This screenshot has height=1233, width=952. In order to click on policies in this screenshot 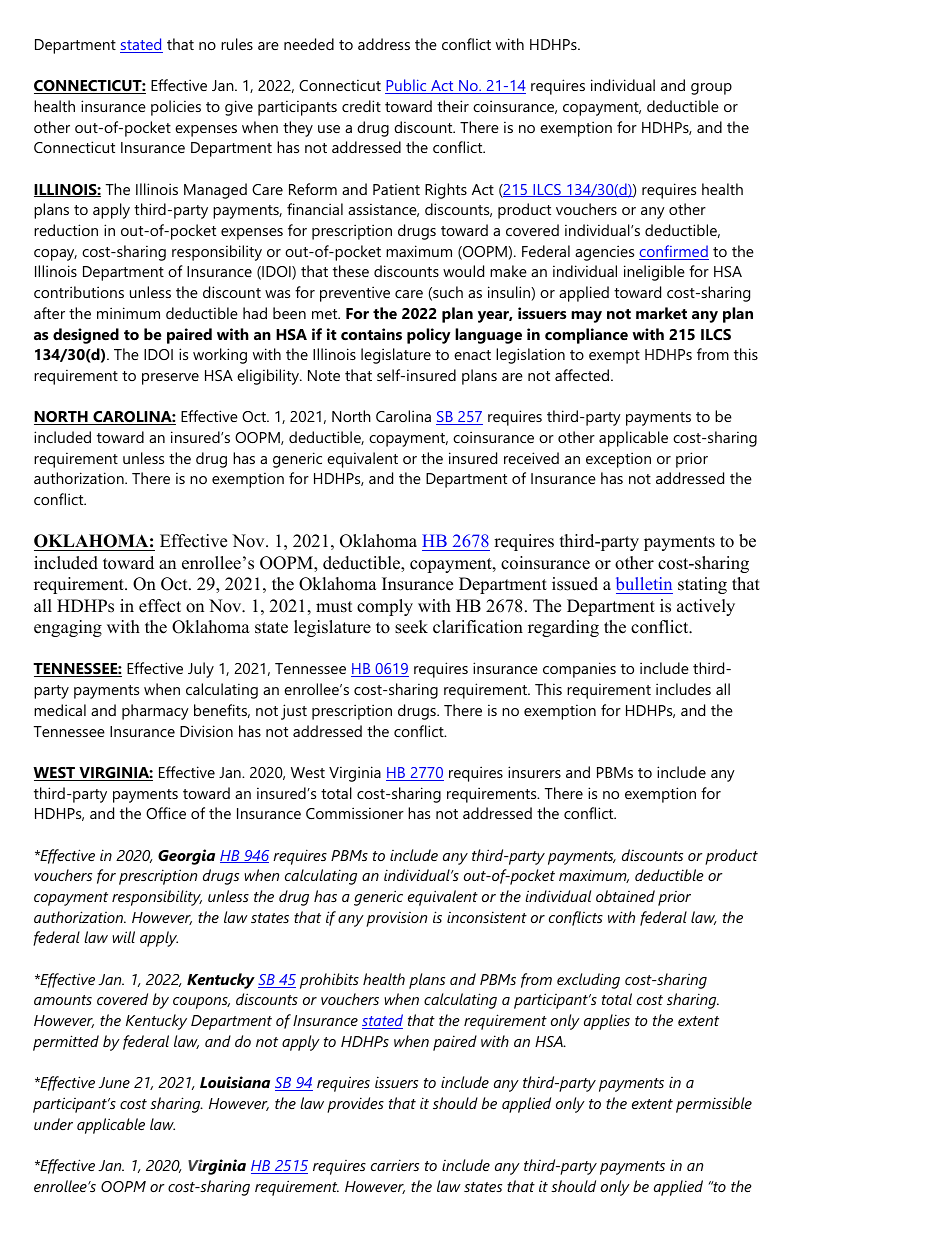, I will do `click(176, 108)`.
